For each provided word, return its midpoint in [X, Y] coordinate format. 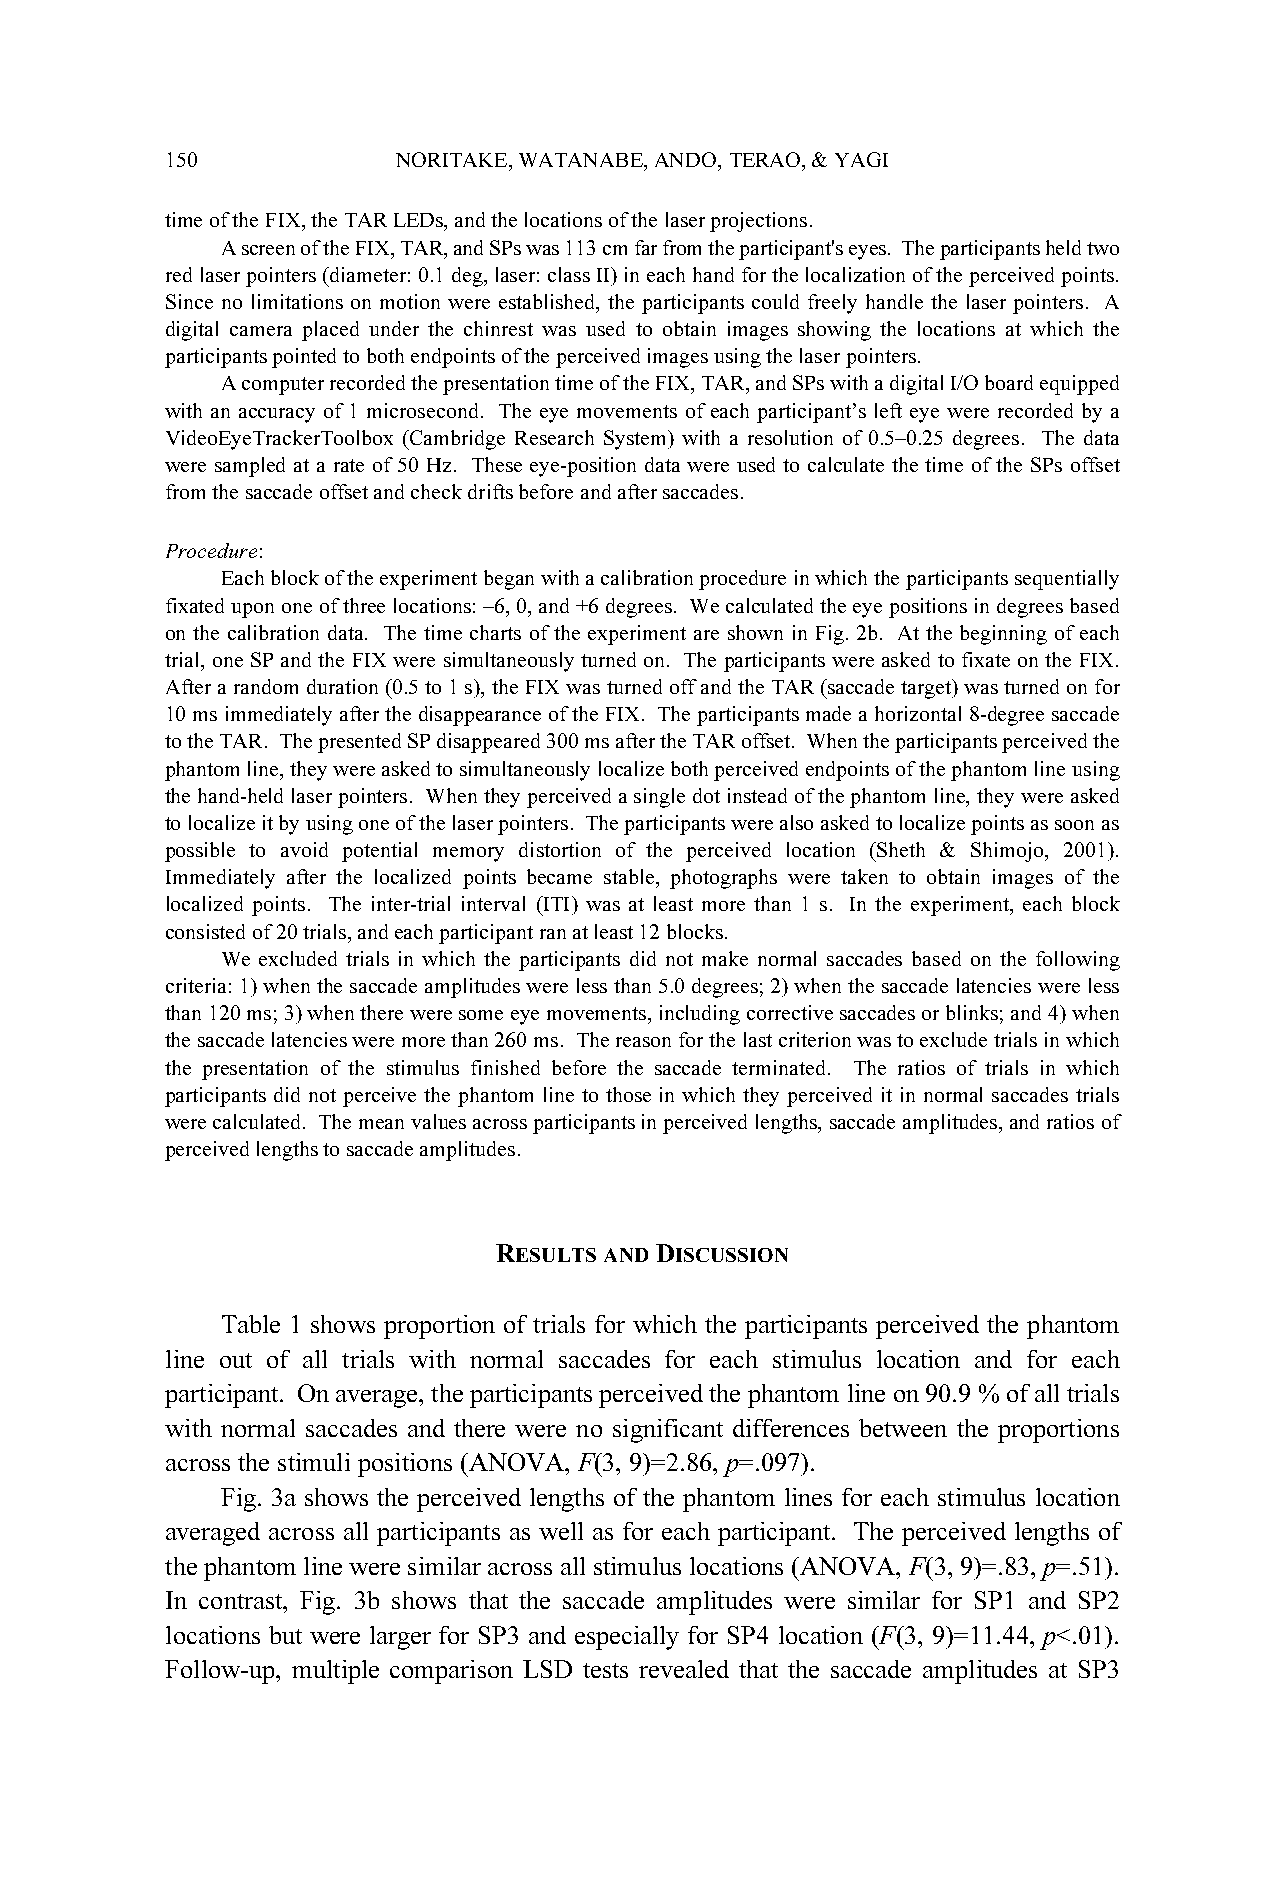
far [646, 247]
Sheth [900, 849]
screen [268, 250]
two [1103, 248]
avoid [304, 849]
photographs [723, 879]
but [285, 1635]
